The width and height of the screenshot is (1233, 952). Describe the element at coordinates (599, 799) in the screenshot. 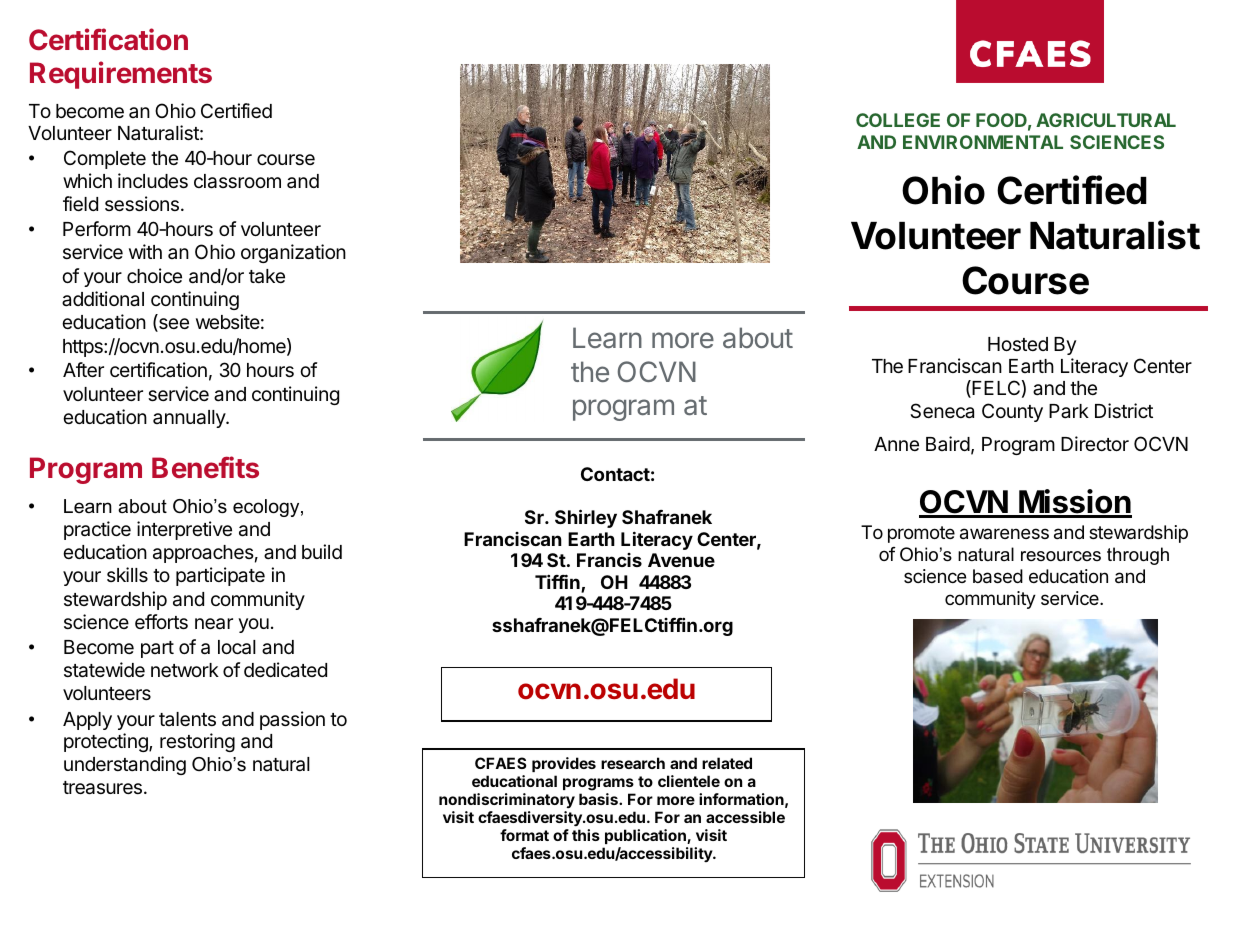

I see `basis` at that location.
